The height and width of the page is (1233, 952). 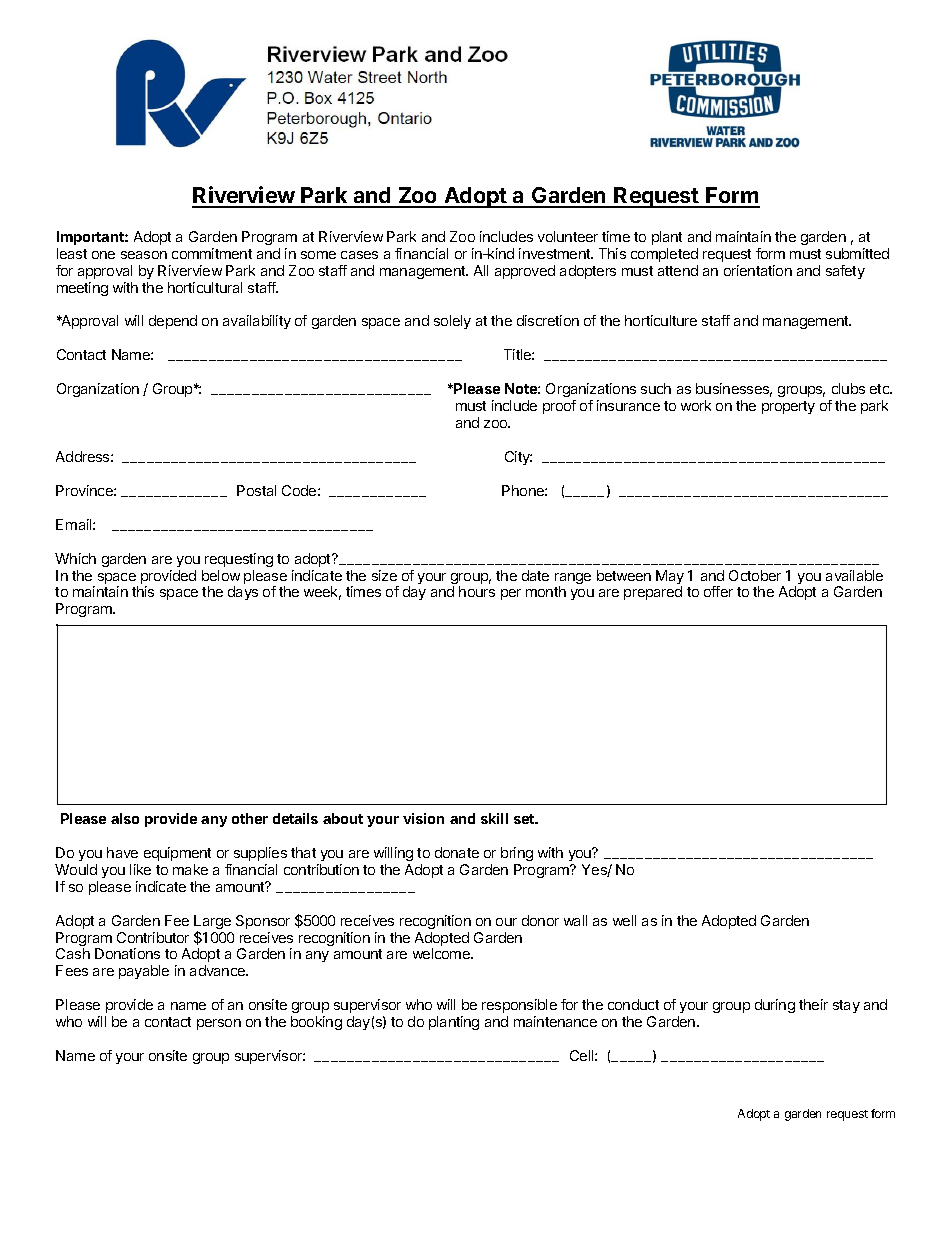 I want to click on set, so click(x=525, y=819).
